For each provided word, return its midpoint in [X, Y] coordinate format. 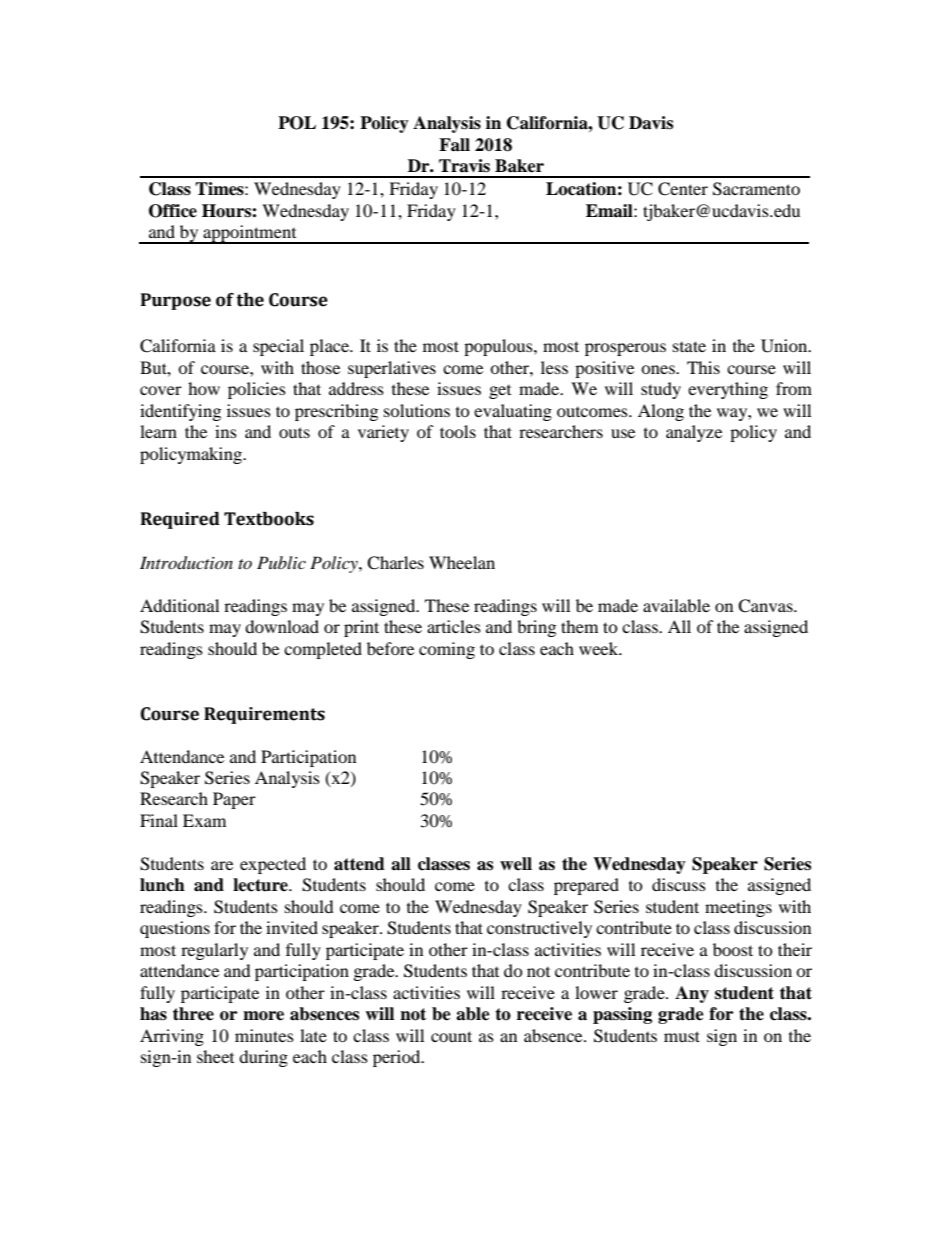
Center [683, 189]
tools [458, 431]
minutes [264, 1035]
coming [447, 650]
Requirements [264, 715]
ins [226, 431]
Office [173, 211]
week [600, 648]
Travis [464, 166]
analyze [694, 433]
